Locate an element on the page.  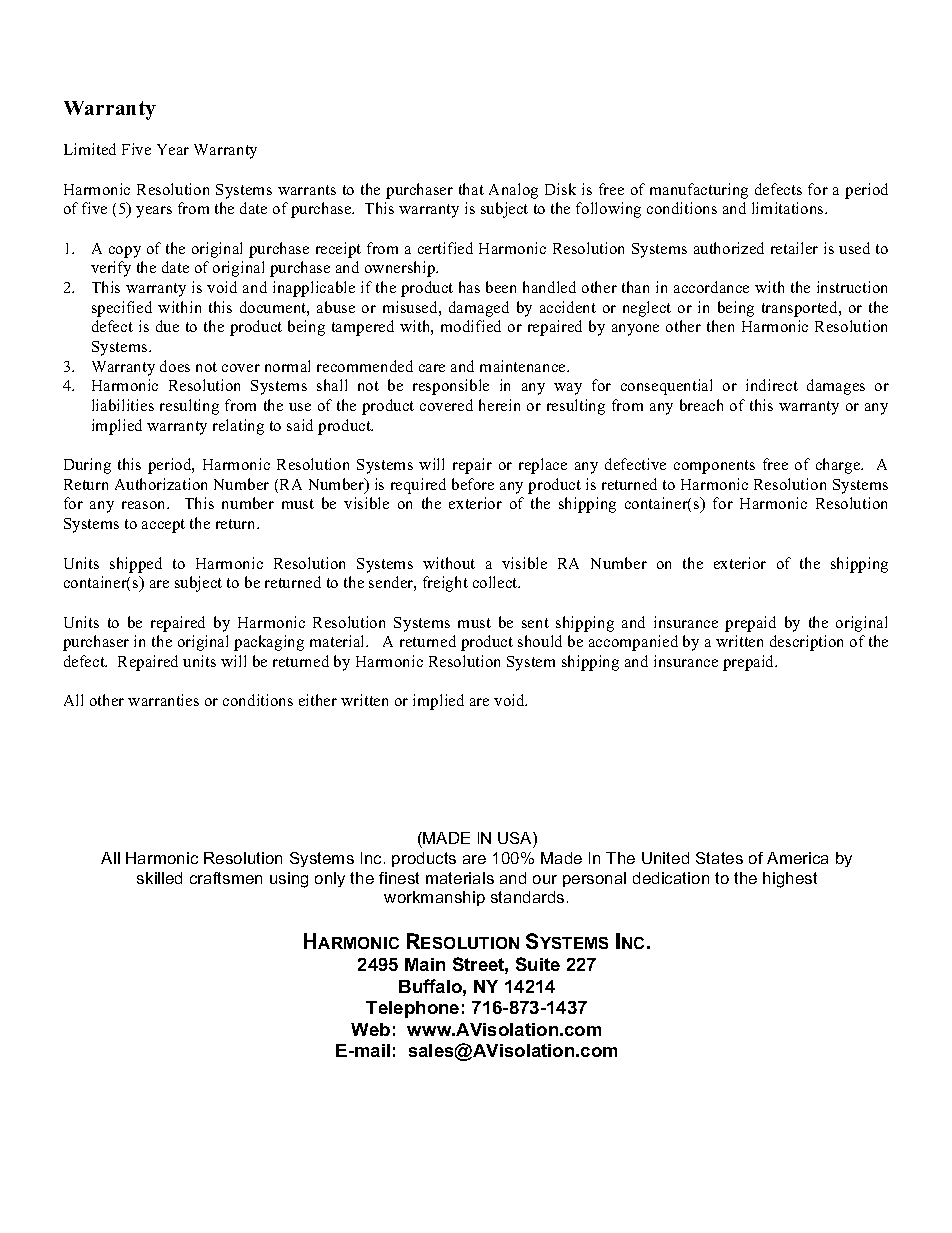
America is located at coordinates (797, 858).
